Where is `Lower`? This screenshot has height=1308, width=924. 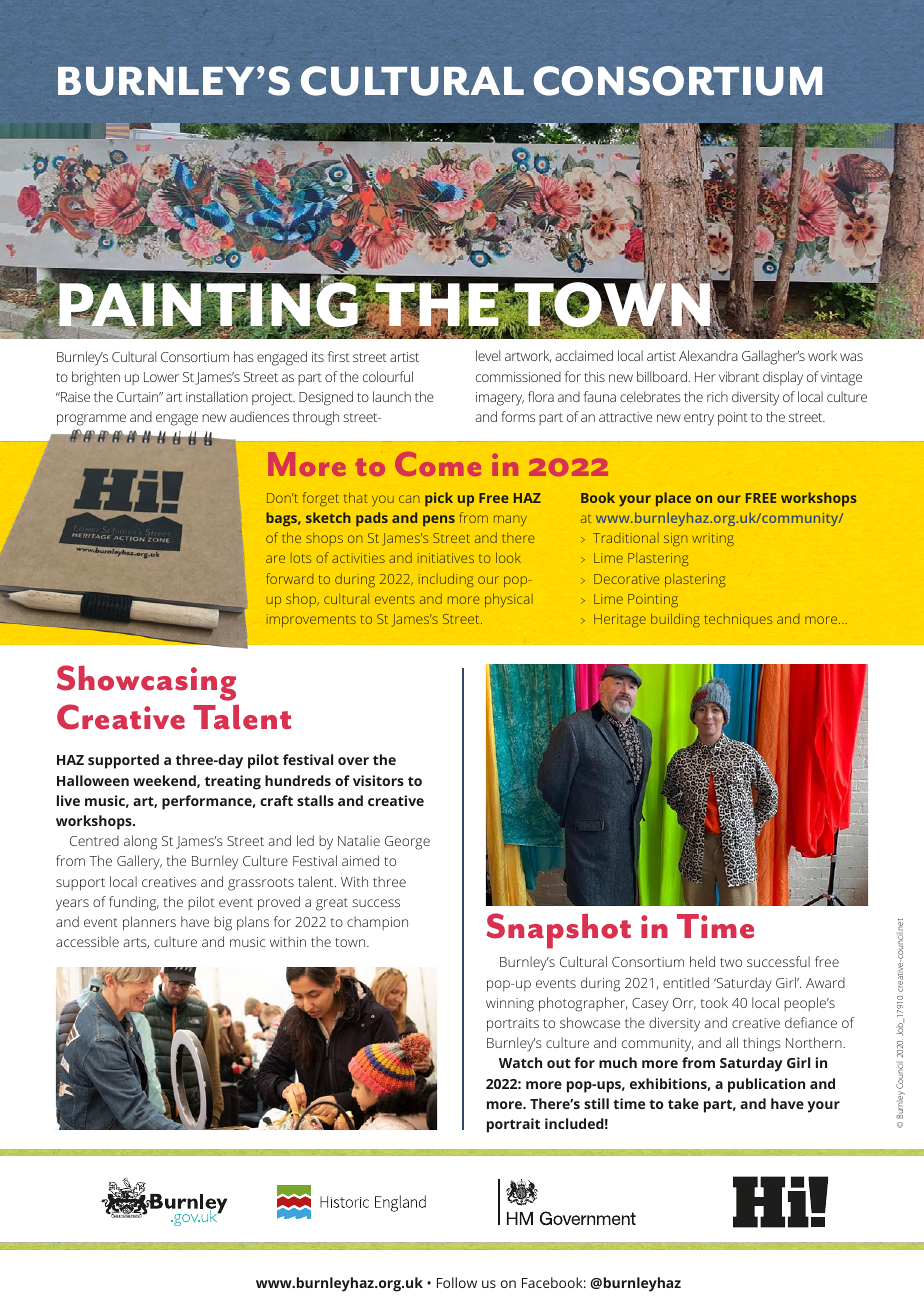
Lower is located at coordinates (161, 377).
